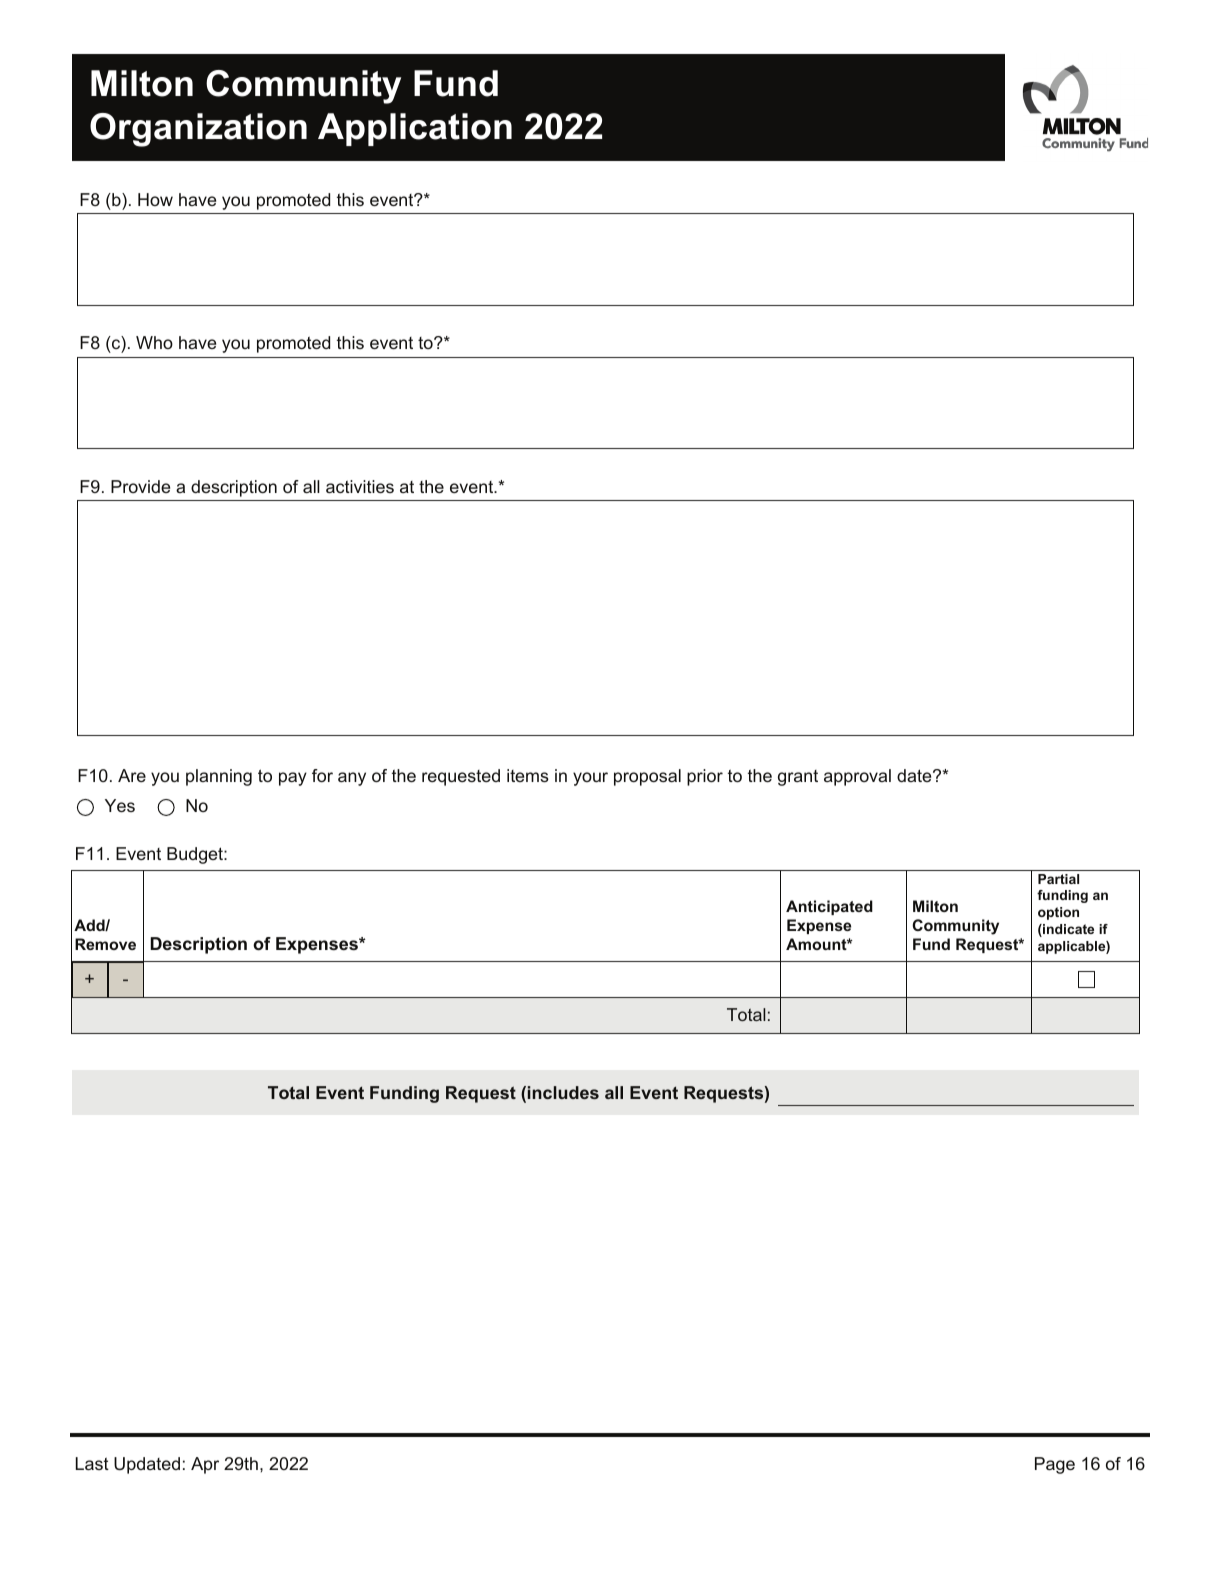 This page has width=1220, height=1579. What do you see at coordinates (528, 775) in the page?
I see `items` at bounding box center [528, 775].
